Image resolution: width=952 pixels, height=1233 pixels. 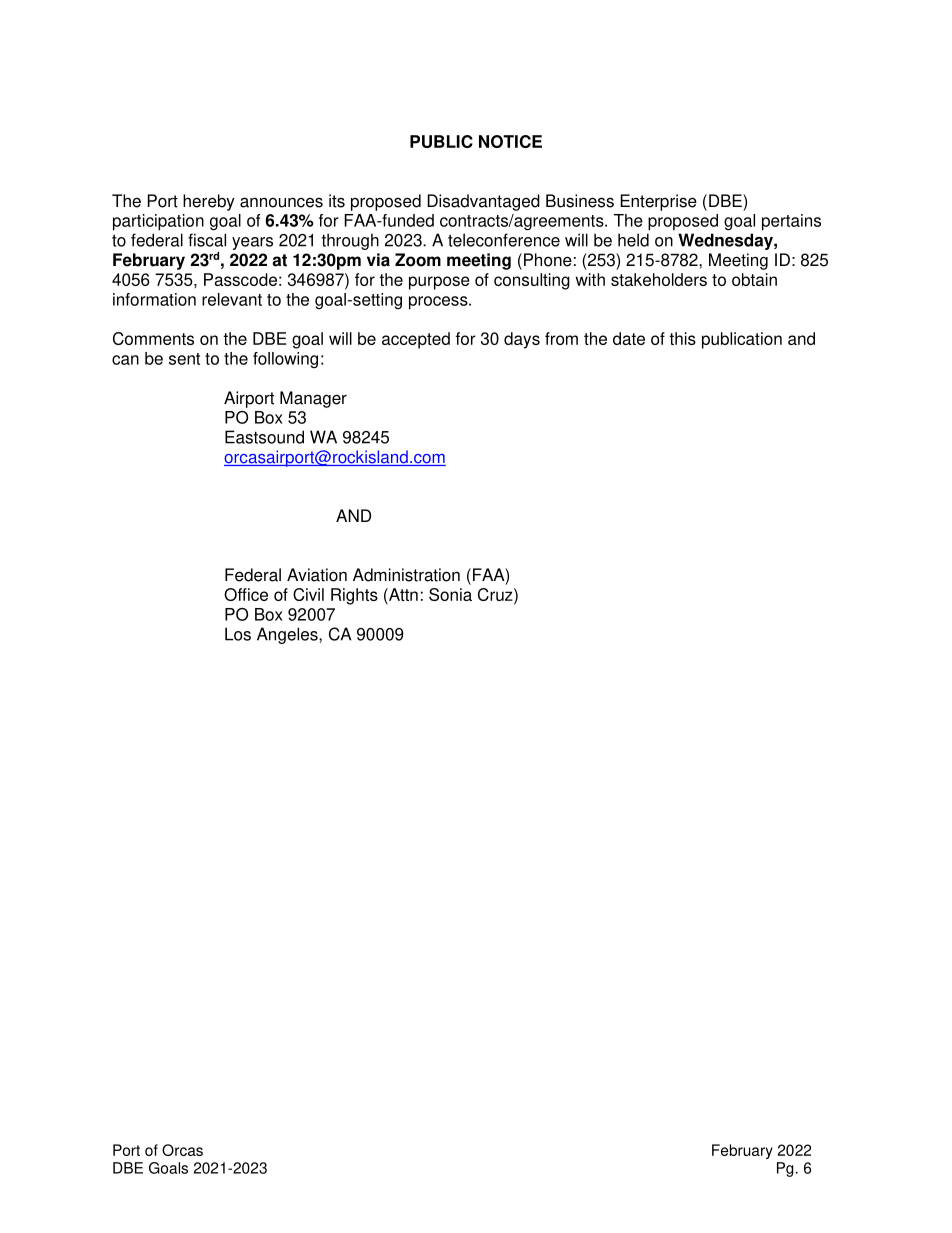 I want to click on Sonia, so click(x=450, y=594).
